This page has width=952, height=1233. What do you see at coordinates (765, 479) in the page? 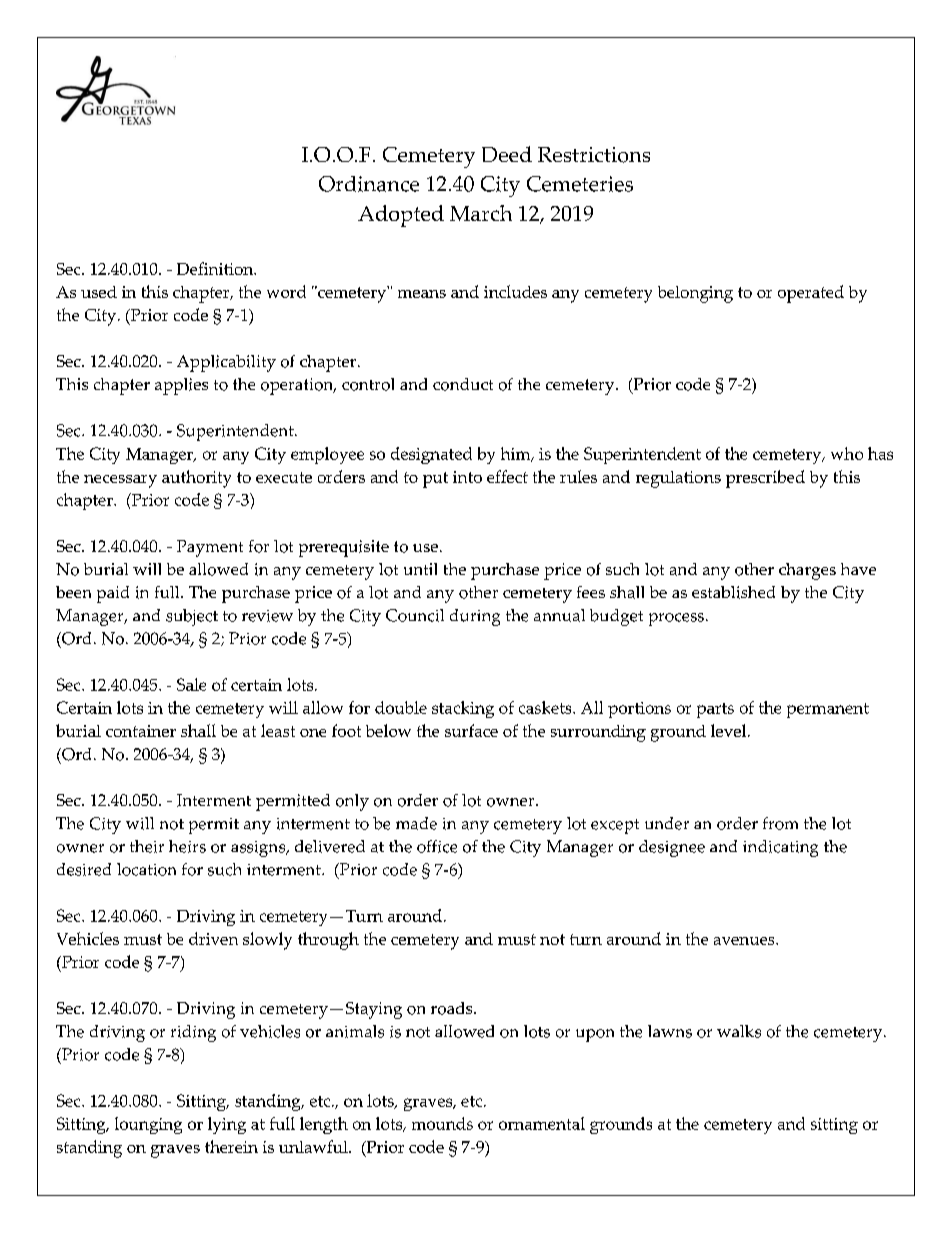
I see `prescribed` at bounding box center [765, 479].
